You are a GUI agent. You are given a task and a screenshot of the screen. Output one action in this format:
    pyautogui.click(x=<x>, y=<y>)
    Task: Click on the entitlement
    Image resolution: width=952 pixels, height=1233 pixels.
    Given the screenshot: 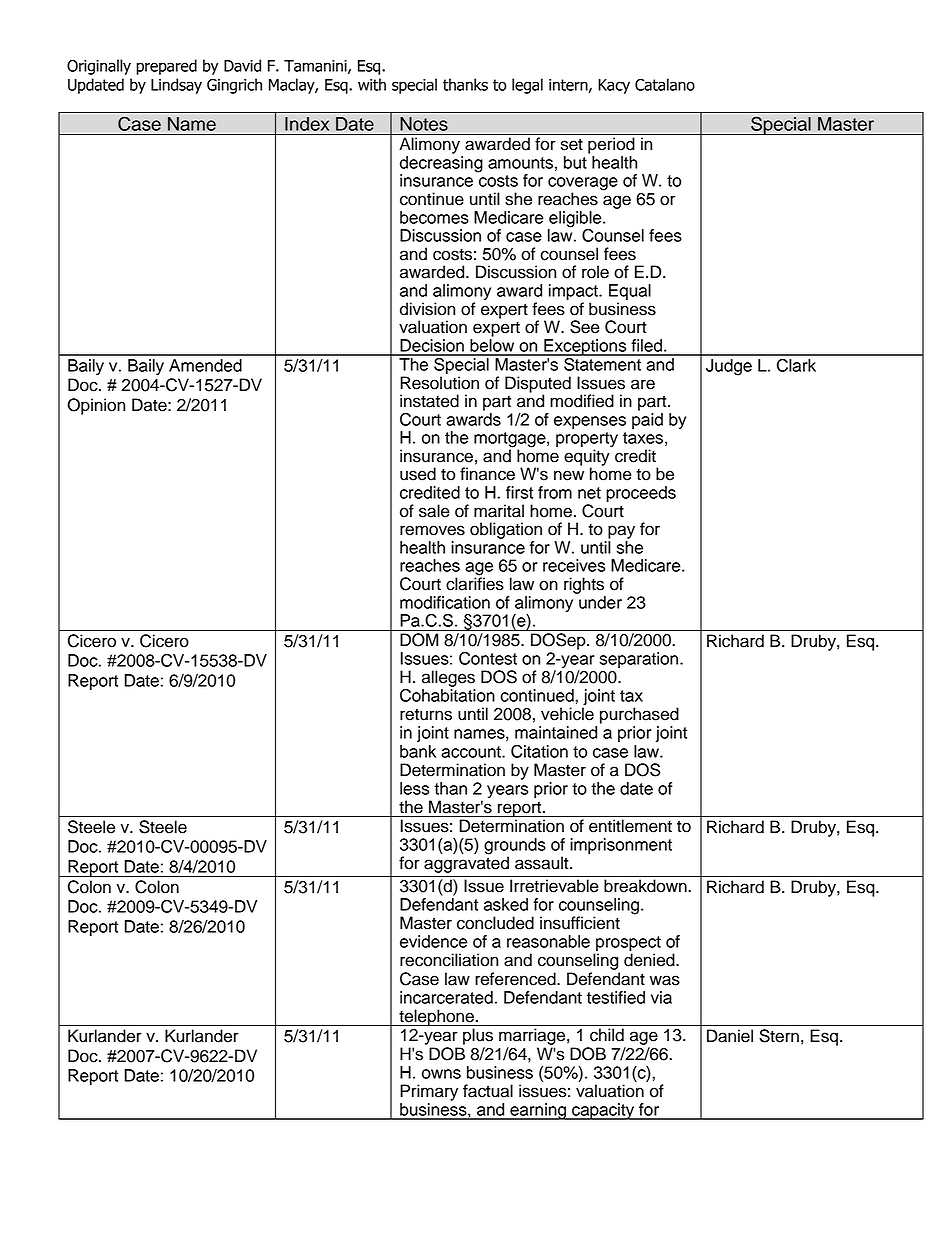 What is the action you would take?
    pyautogui.click(x=630, y=826)
